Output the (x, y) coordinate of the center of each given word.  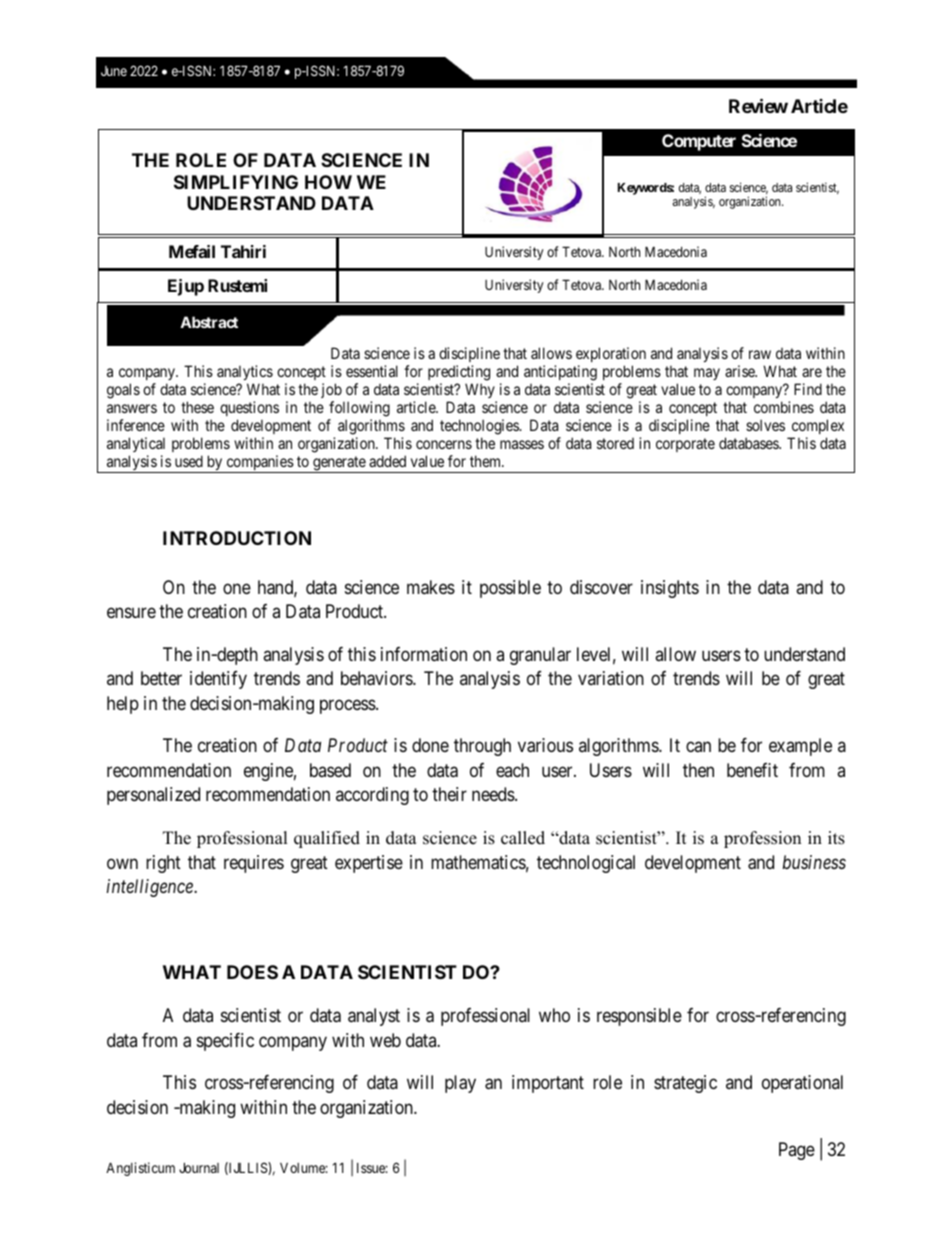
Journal (199, 1167)
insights (670, 589)
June (114, 71)
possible (510, 589)
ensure (131, 613)
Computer (699, 142)
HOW (328, 182)
